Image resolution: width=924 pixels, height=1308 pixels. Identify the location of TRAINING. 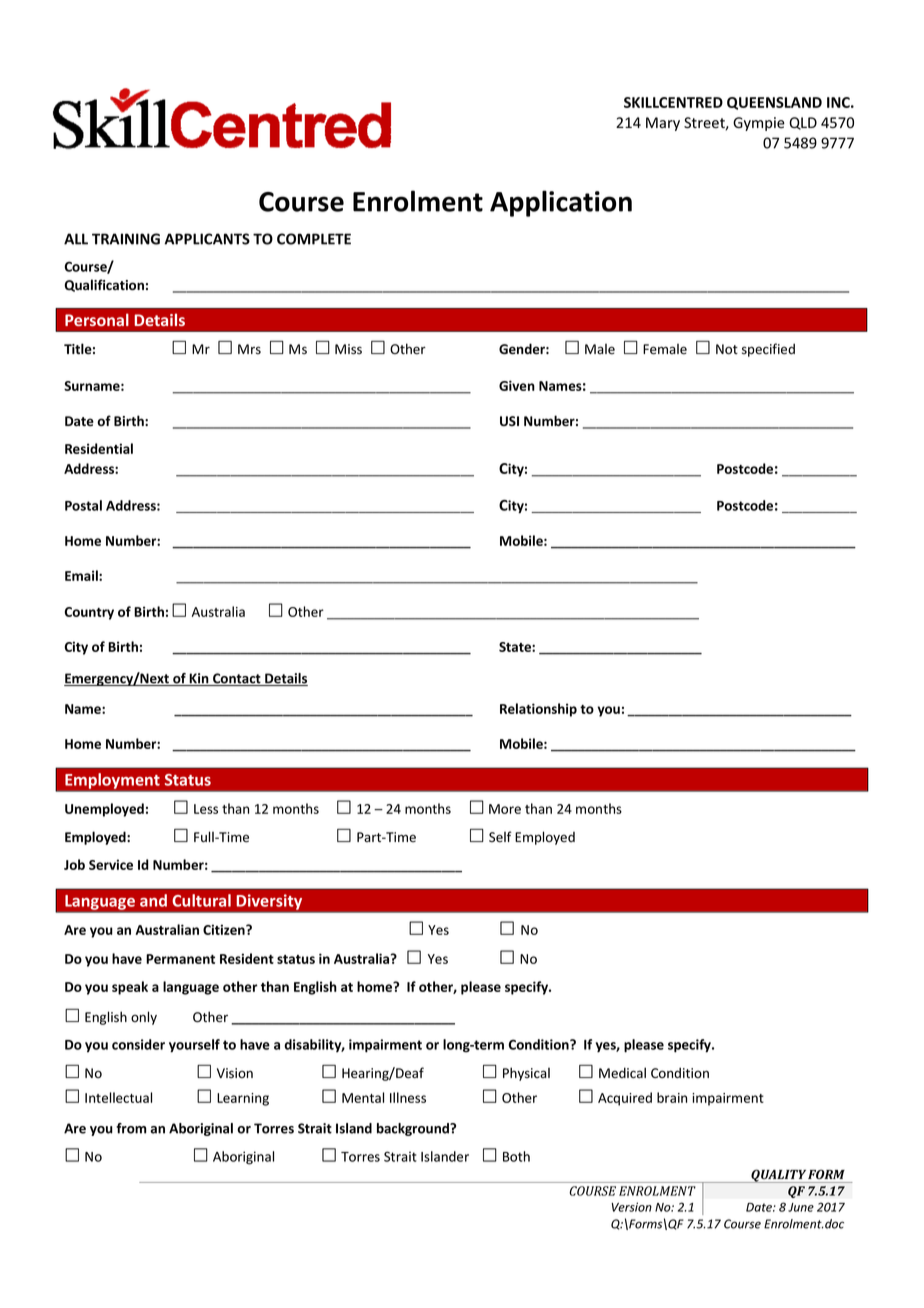
(126, 239).
